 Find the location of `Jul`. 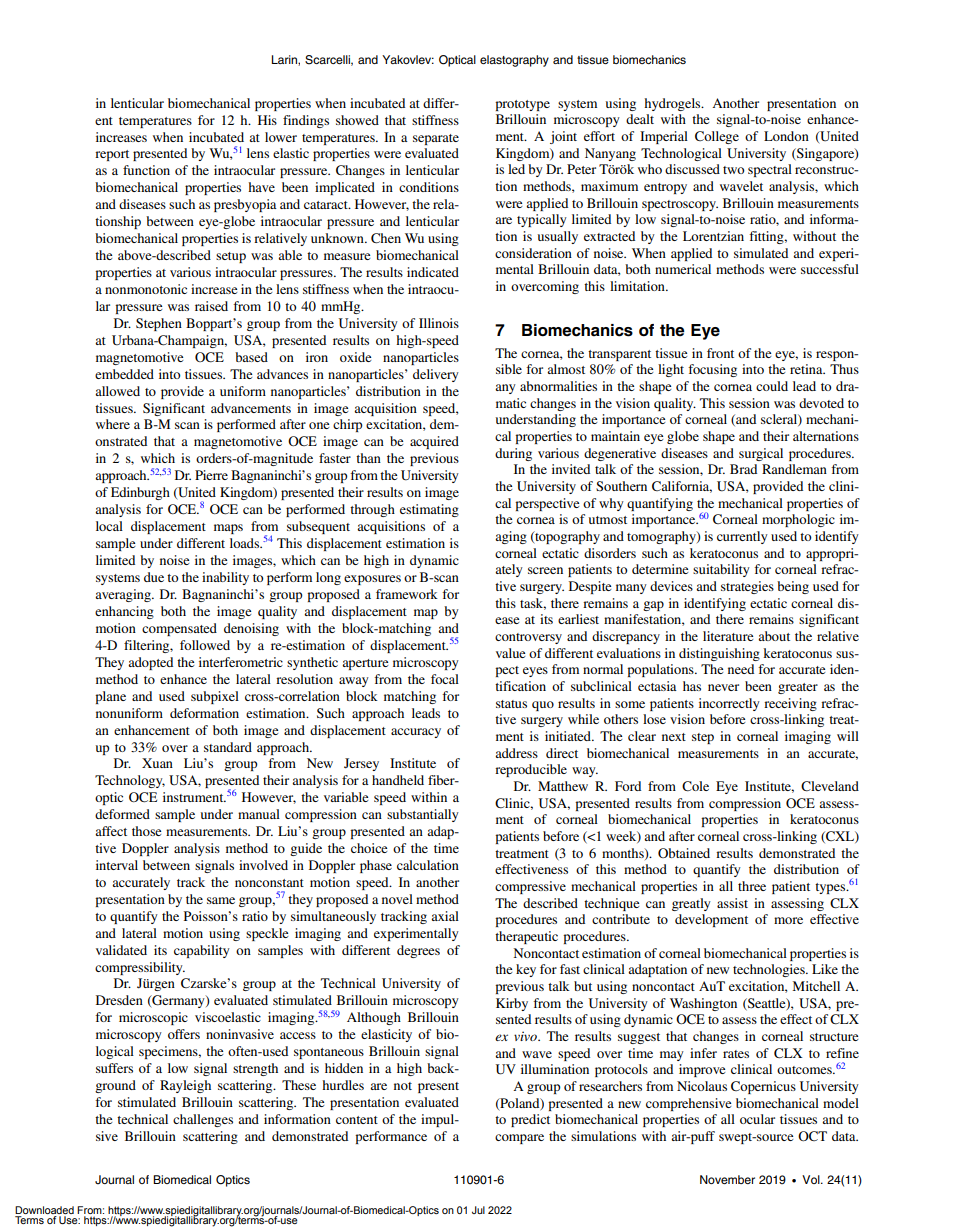

Jul is located at coordinates (478, 1210).
